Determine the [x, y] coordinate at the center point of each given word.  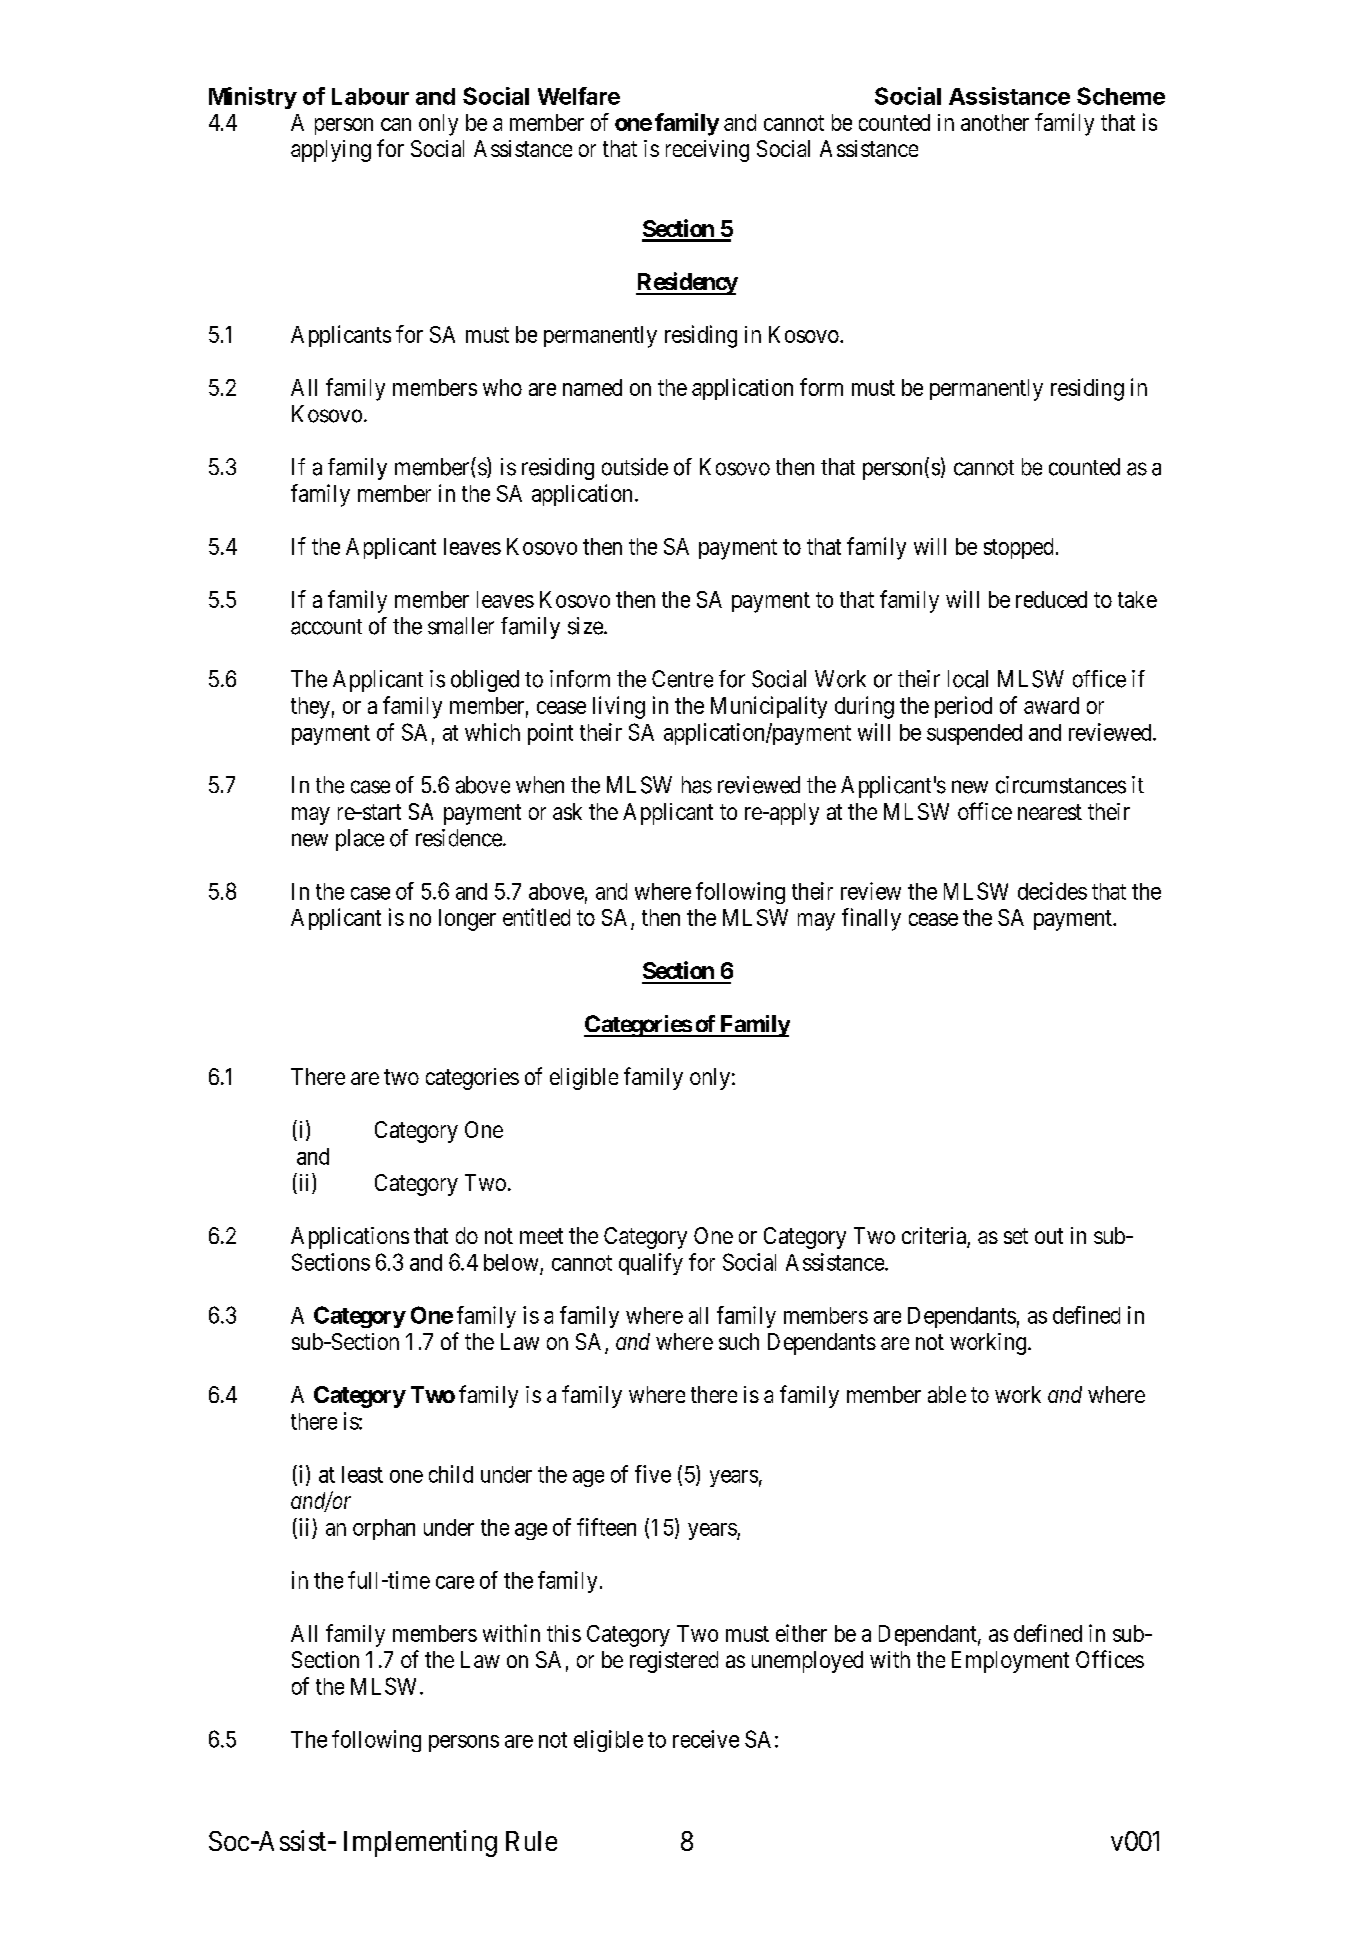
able [947, 1394]
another [995, 122]
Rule [531, 1841]
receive [706, 1739]
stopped [1018, 548]
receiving [707, 151]
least [362, 1474]
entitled [536, 917]
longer [467, 920]
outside [635, 467]
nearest [1050, 812]
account [326, 627]
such [739, 1341]
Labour [370, 96]
